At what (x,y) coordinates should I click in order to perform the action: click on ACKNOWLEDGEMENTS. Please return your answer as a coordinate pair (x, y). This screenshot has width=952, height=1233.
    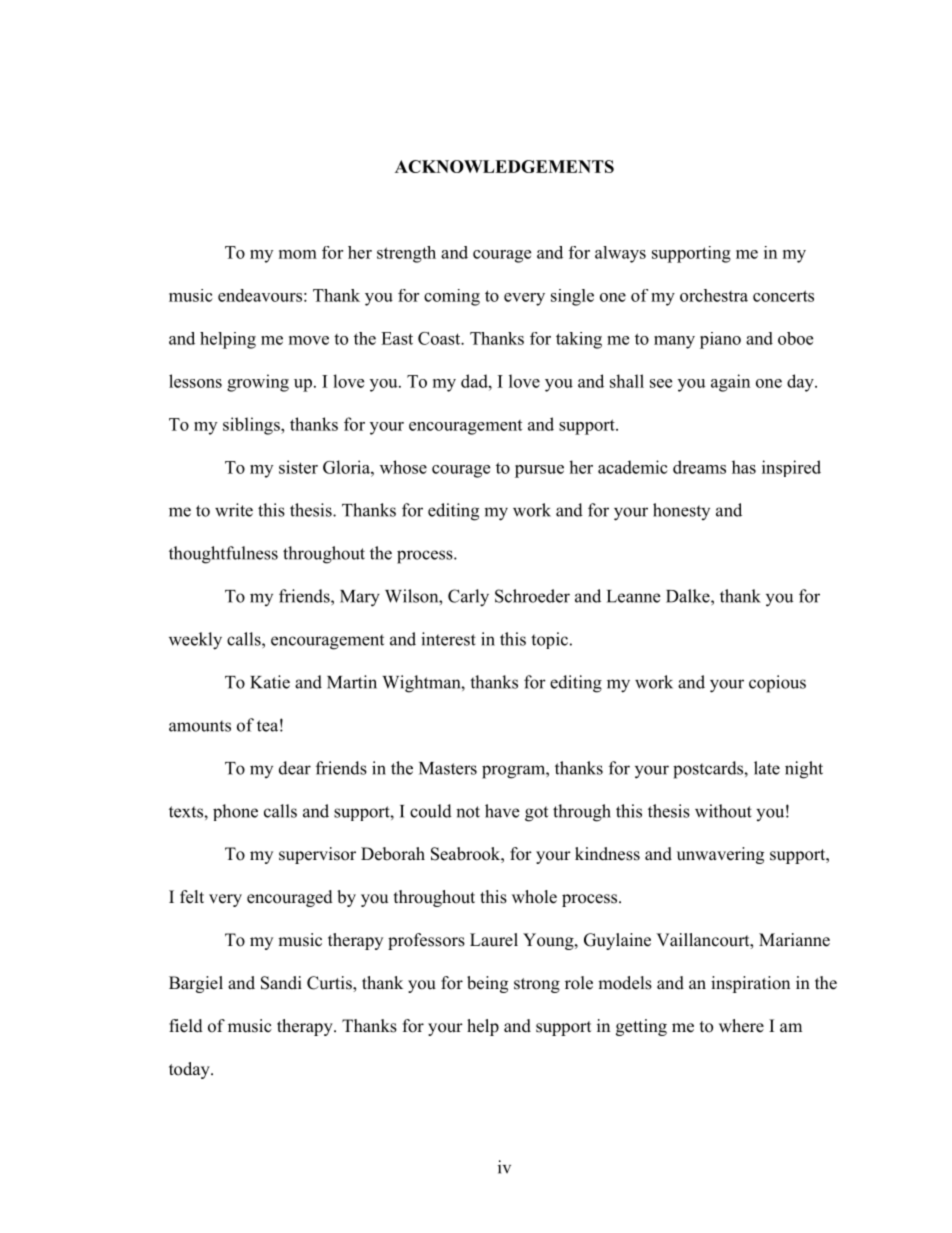
    Looking at the image, I should click on (504, 166).
